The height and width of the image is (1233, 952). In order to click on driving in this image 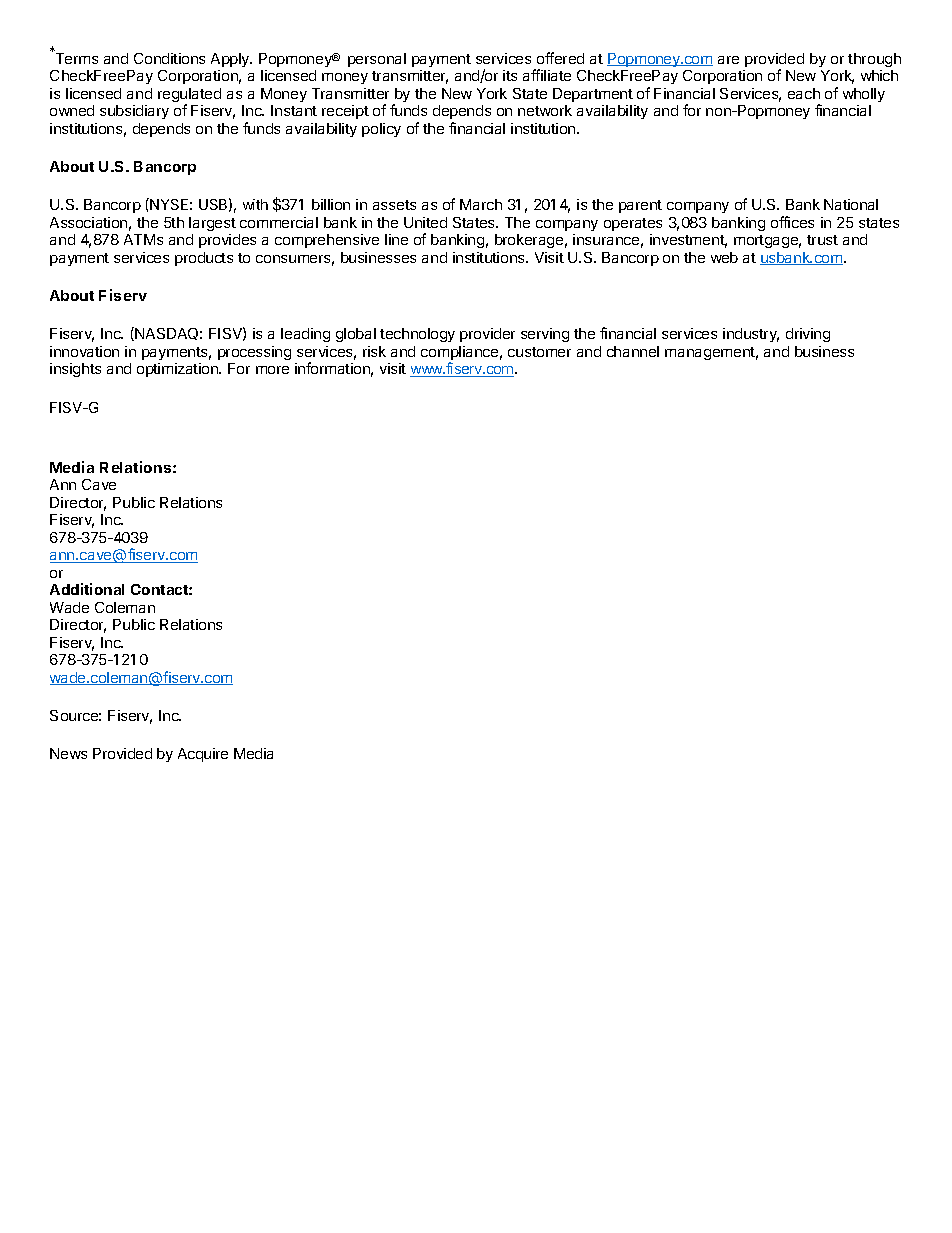, I will do `click(808, 335)`.
